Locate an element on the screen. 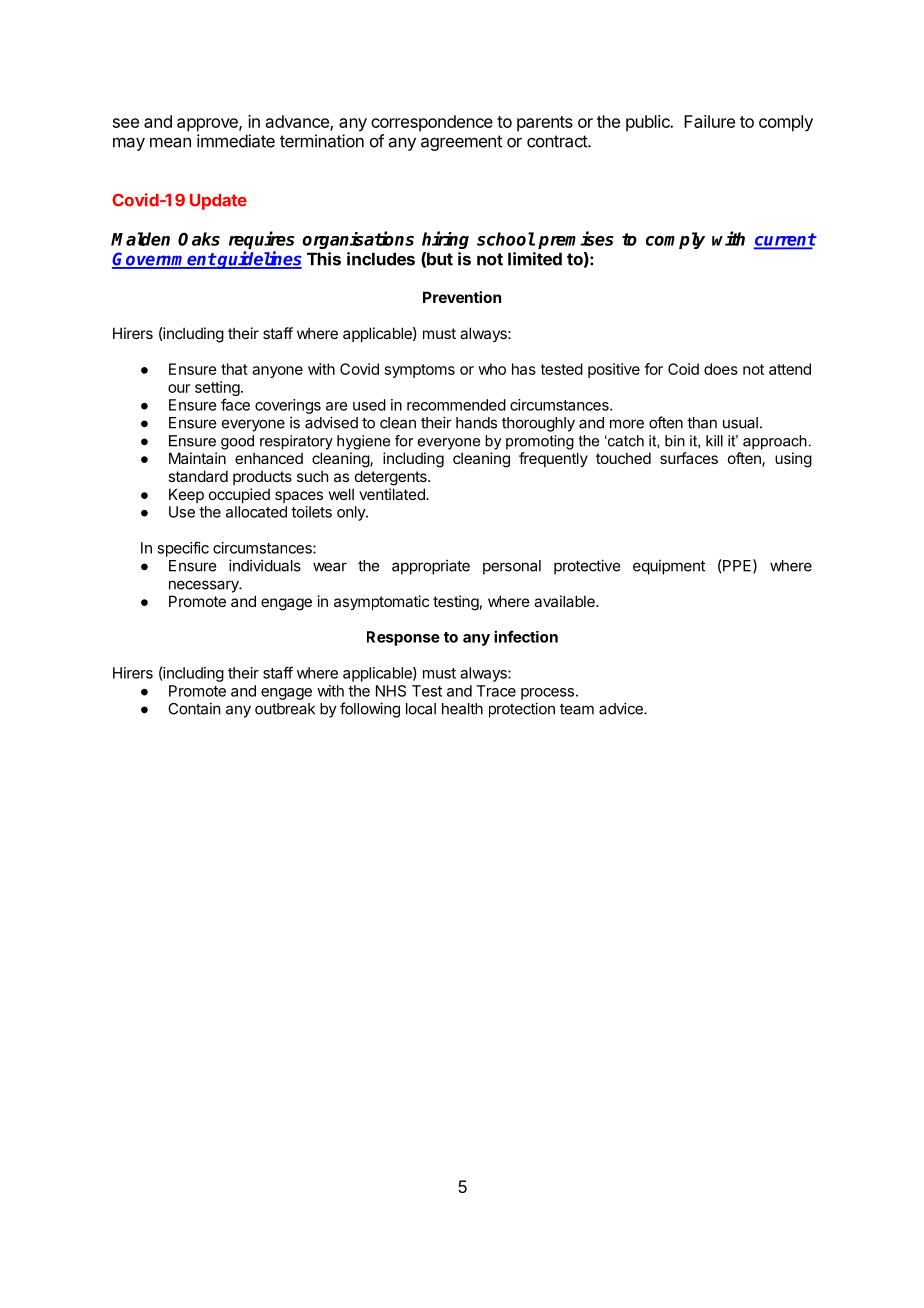 The image size is (924, 1308). individuals is located at coordinates (265, 565).
